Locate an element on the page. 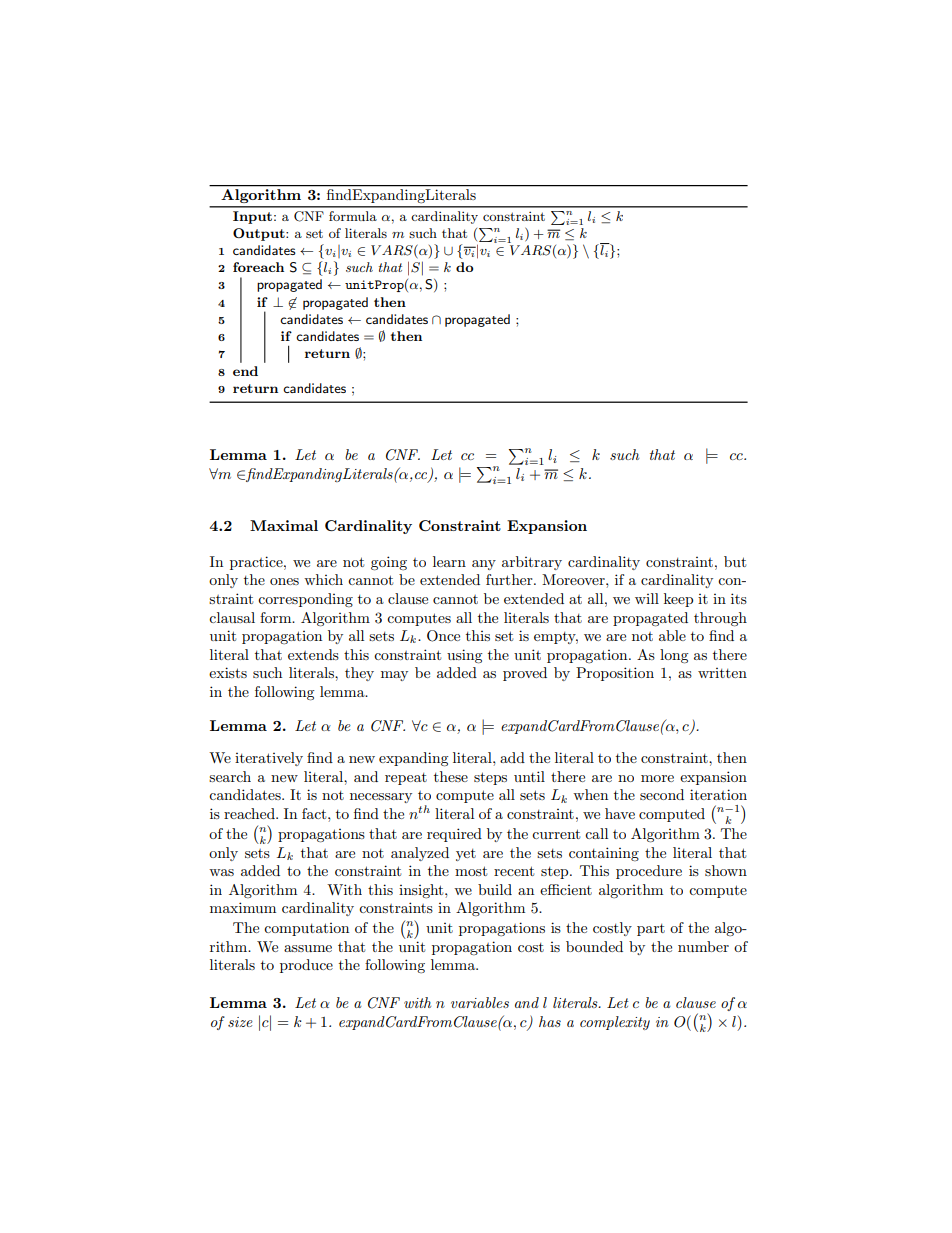 The width and height of the document is (952, 1233). these is located at coordinates (451, 776).
